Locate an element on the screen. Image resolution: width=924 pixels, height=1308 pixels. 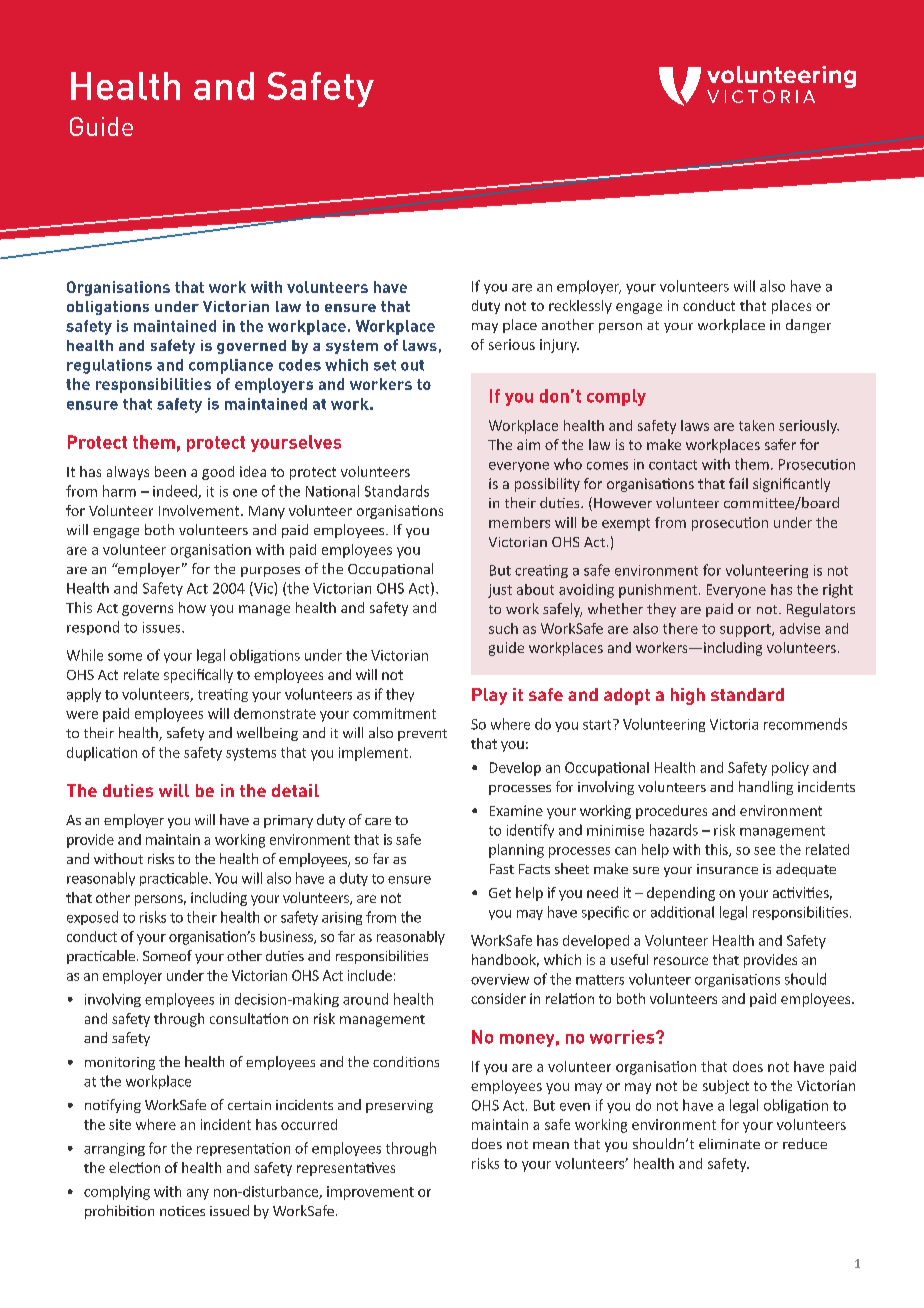
indeed is located at coordinates (176, 492).
